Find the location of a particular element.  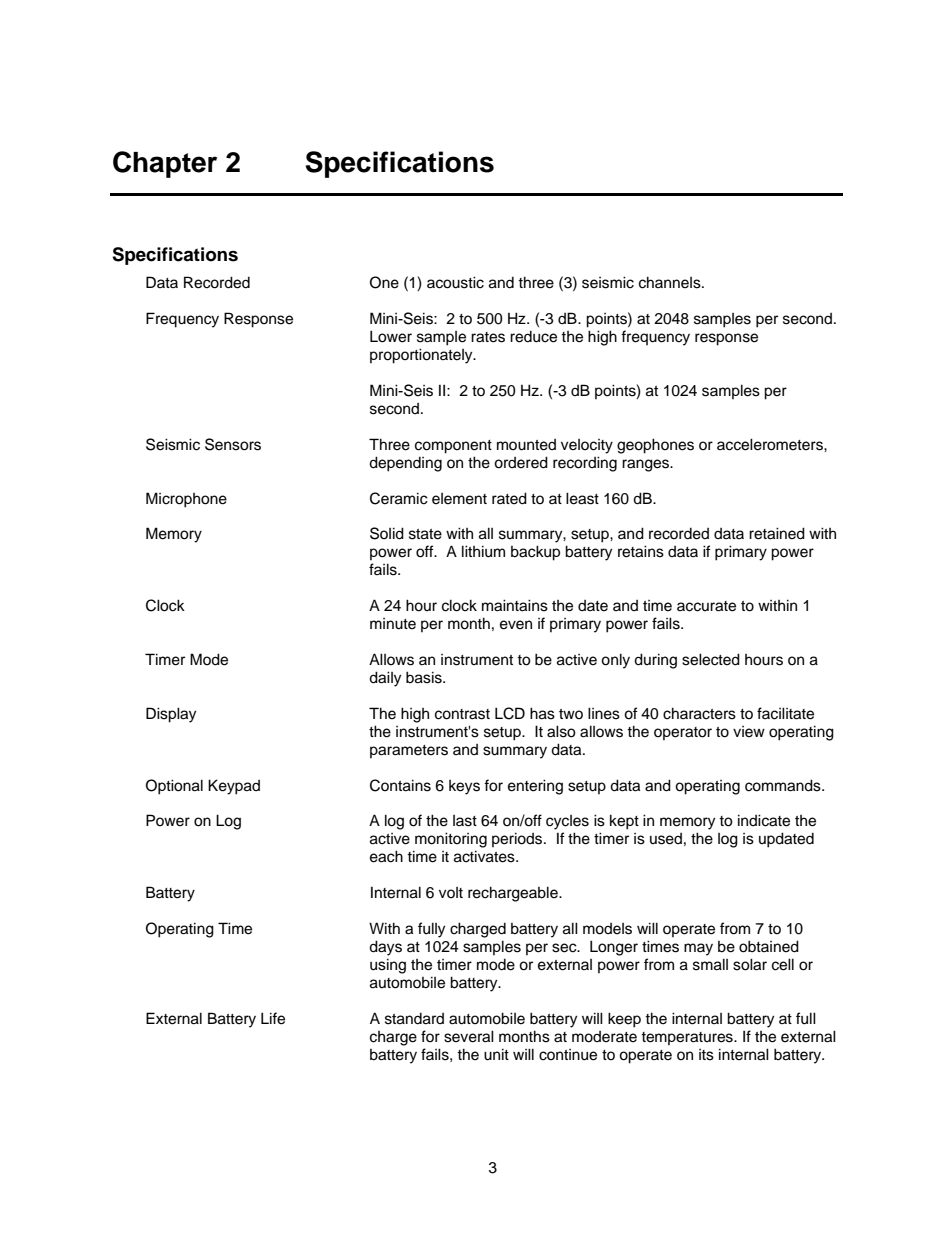

Chapter is located at coordinates (165, 164).
